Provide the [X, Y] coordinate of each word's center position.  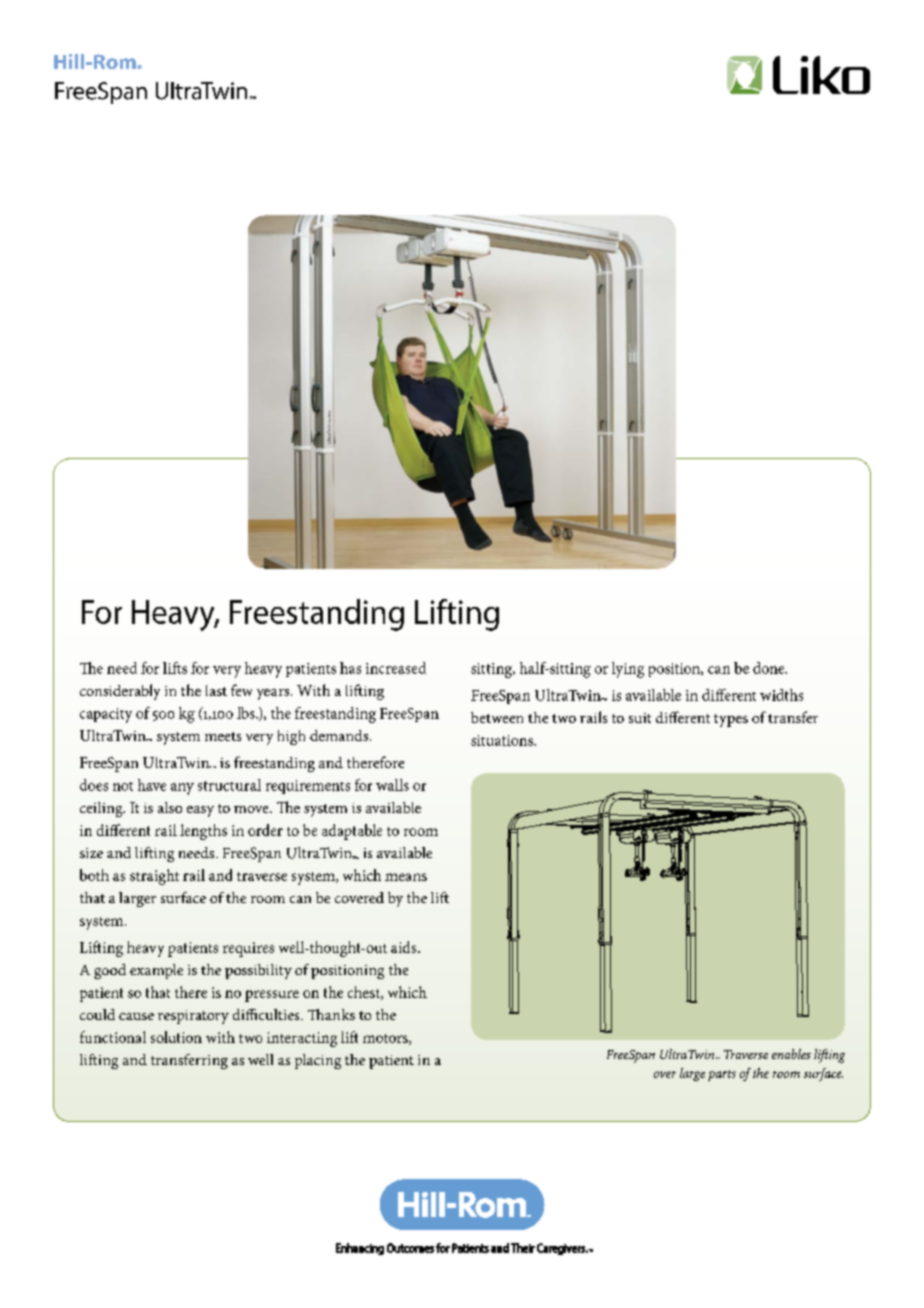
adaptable [352, 832]
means [406, 877]
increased [396, 668]
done [770, 668]
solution [176, 1037]
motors [386, 1039]
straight [154, 877]
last [216, 690]
